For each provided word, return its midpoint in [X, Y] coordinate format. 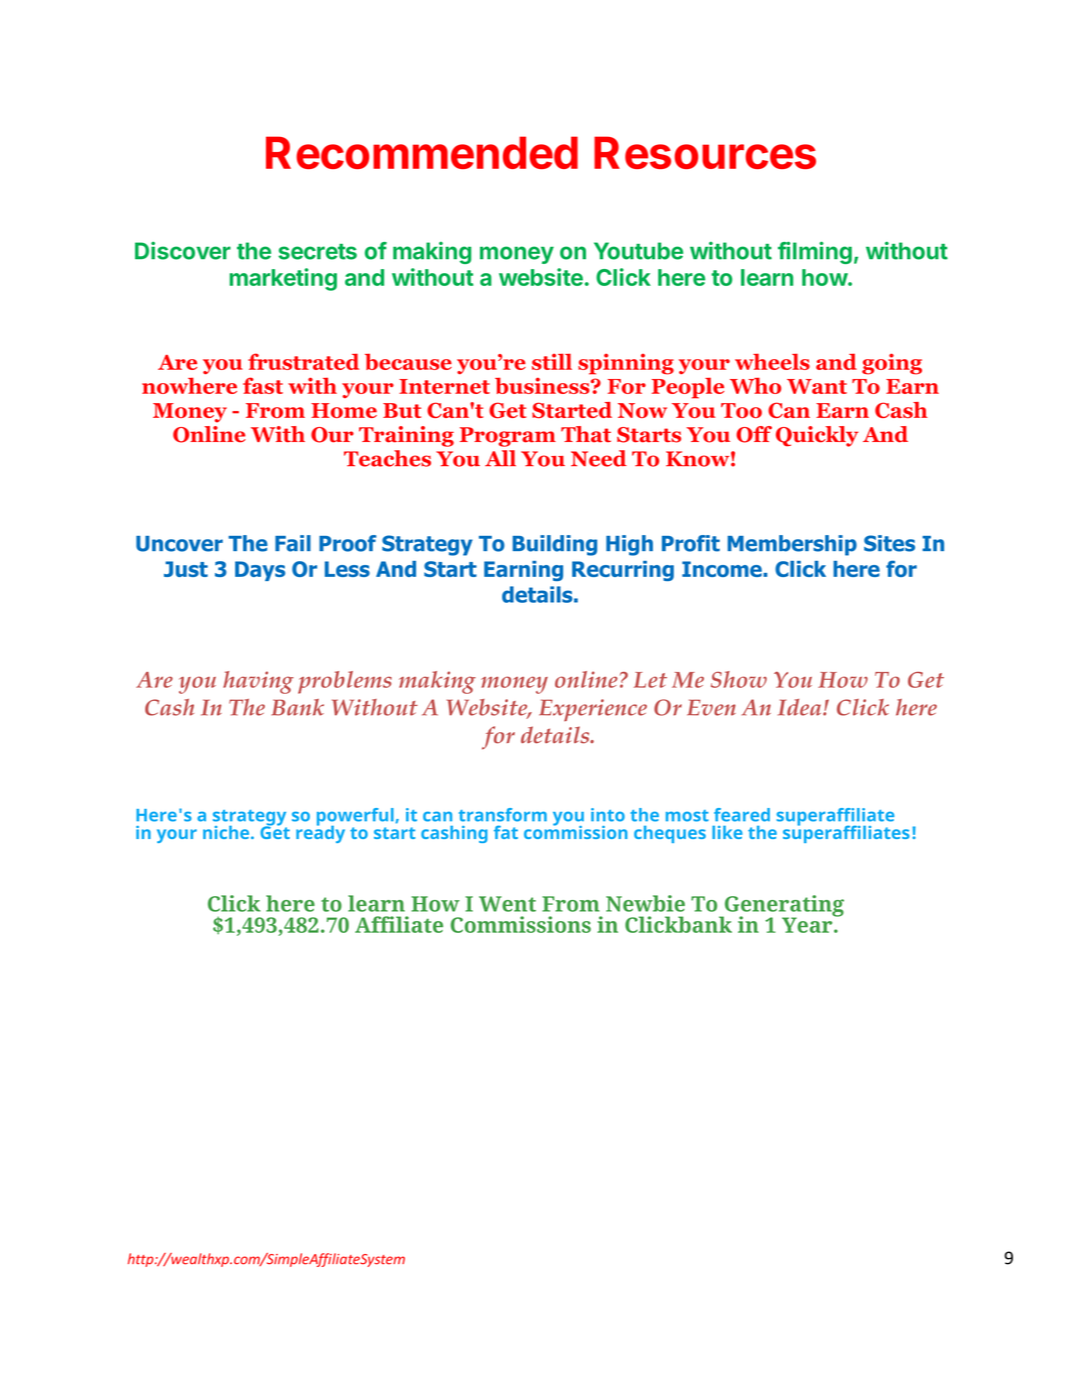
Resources [705, 152]
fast [263, 385]
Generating [783, 907]
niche [227, 832]
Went [507, 904]
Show [739, 679]
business [543, 385]
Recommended [422, 152]
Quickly [817, 436]
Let [650, 680]
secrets [317, 252]
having [258, 682]
